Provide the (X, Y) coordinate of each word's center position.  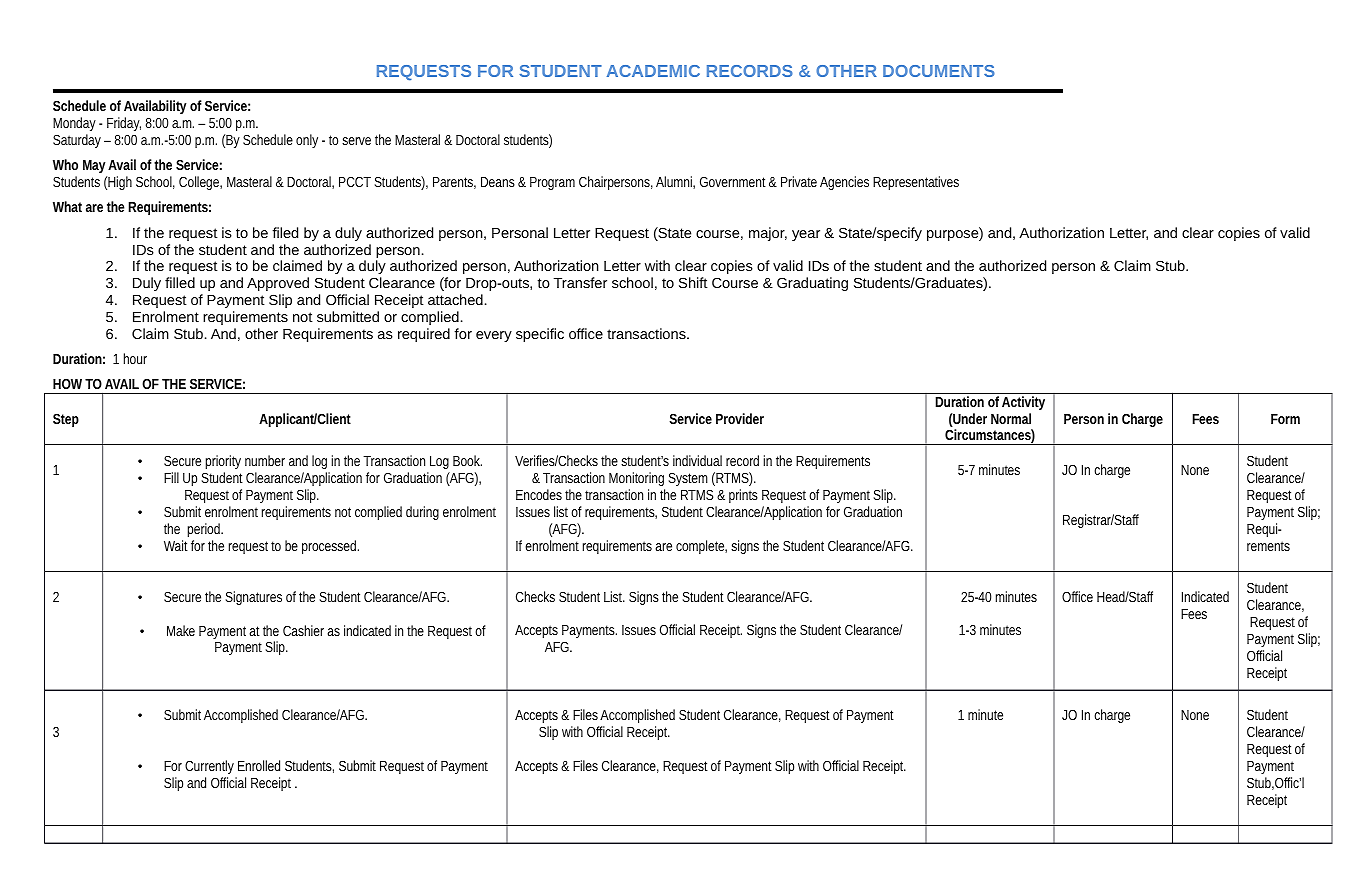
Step (66, 420)
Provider (740, 418)
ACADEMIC (653, 71)
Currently (209, 767)
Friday (124, 124)
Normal (1011, 418)
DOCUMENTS (939, 71)
